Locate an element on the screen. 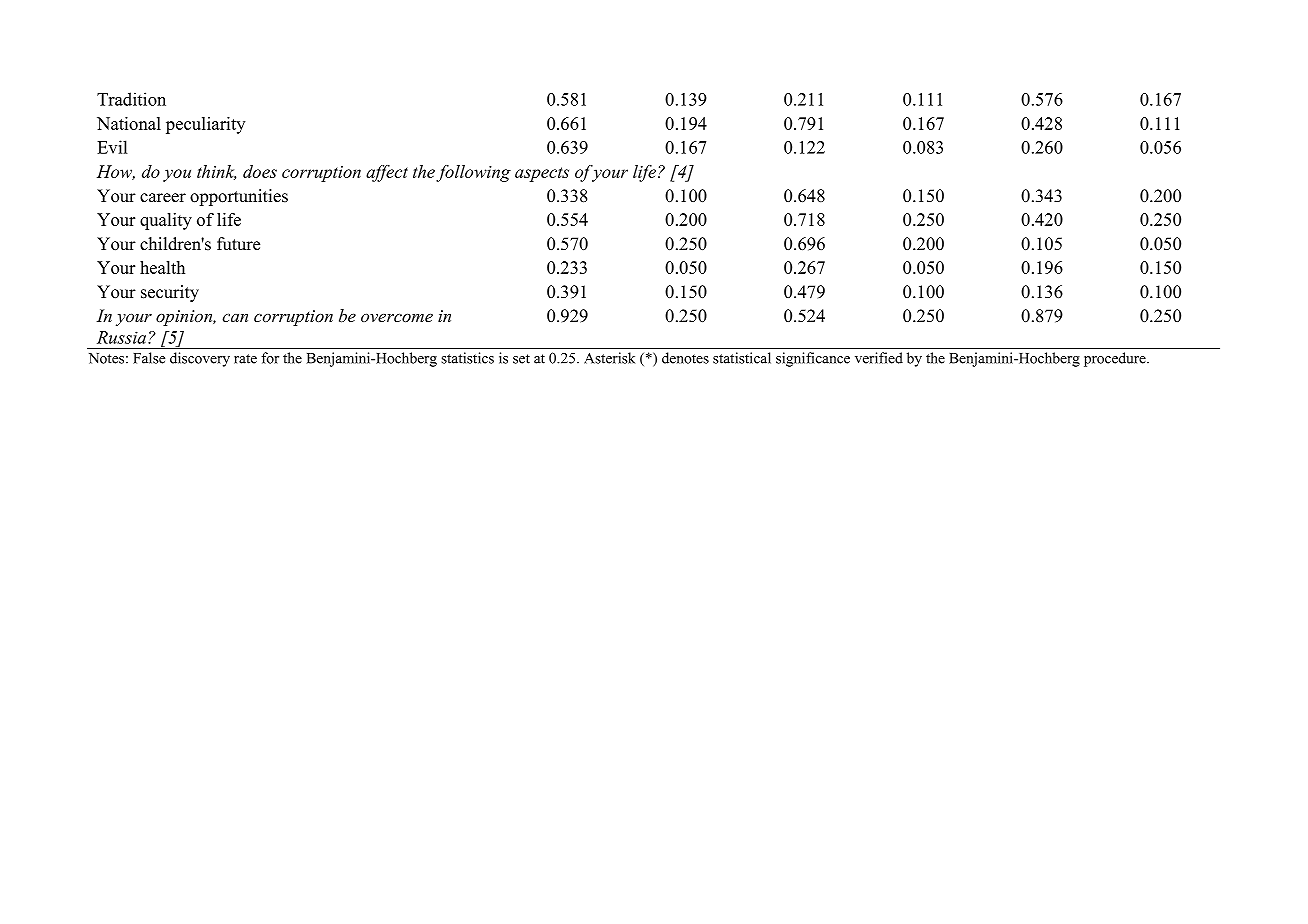 The image size is (1308, 924). verified is located at coordinates (879, 358).
